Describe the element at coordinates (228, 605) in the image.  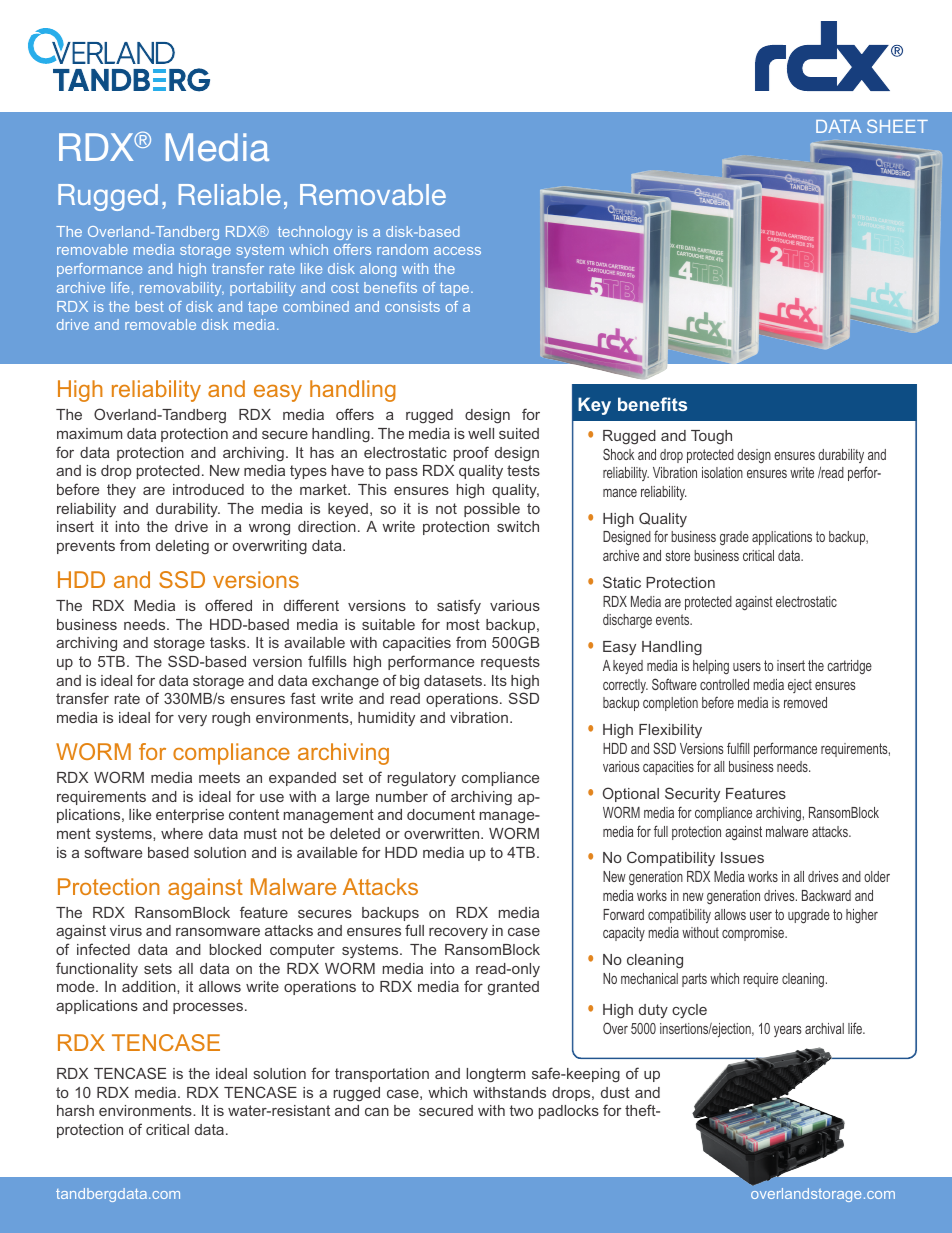
I see `offered` at that location.
